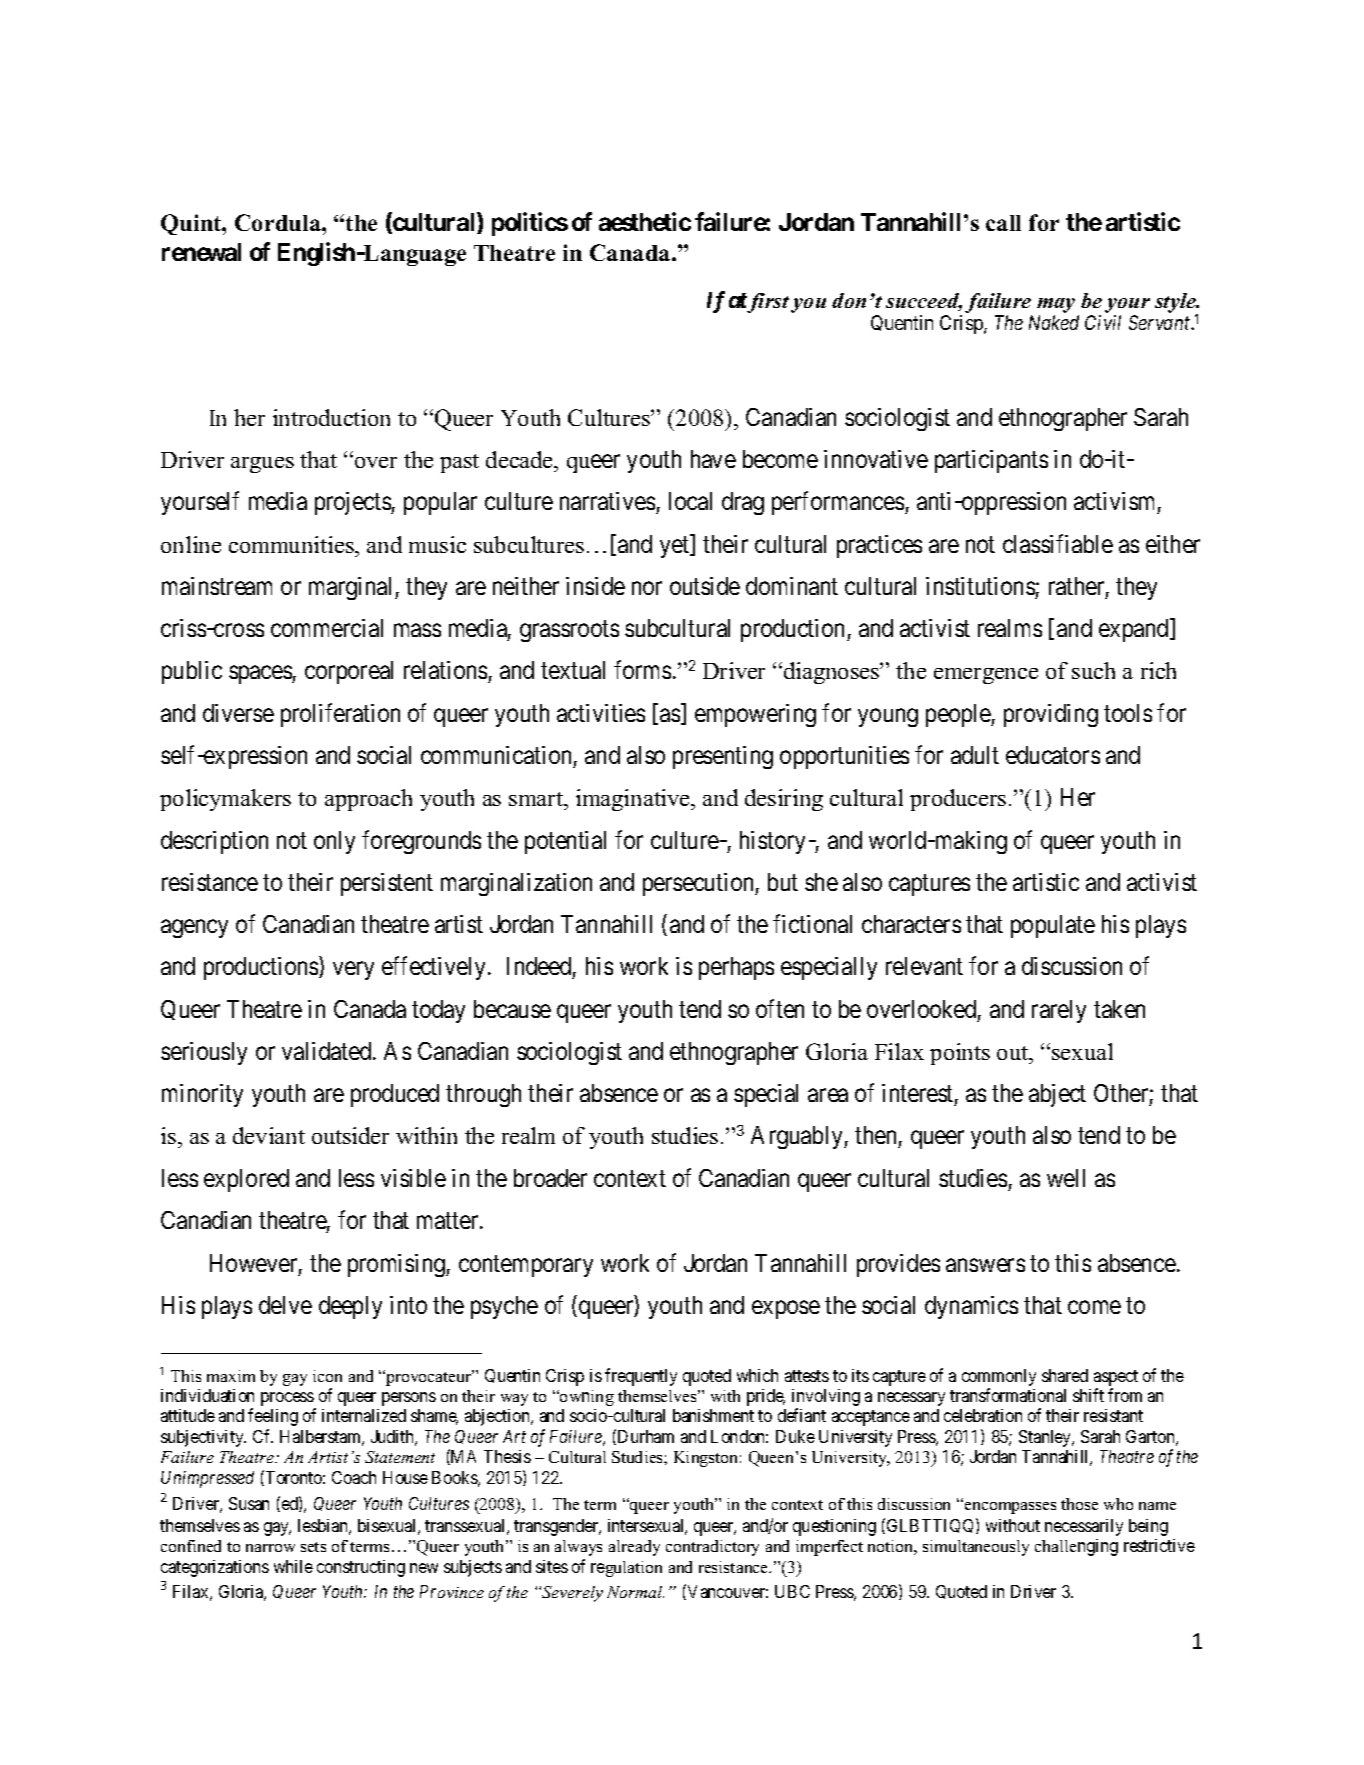 This screenshot has width=1364, height=1765. Describe the element at coordinates (387, 884) in the screenshot. I see `persistent` at that location.
